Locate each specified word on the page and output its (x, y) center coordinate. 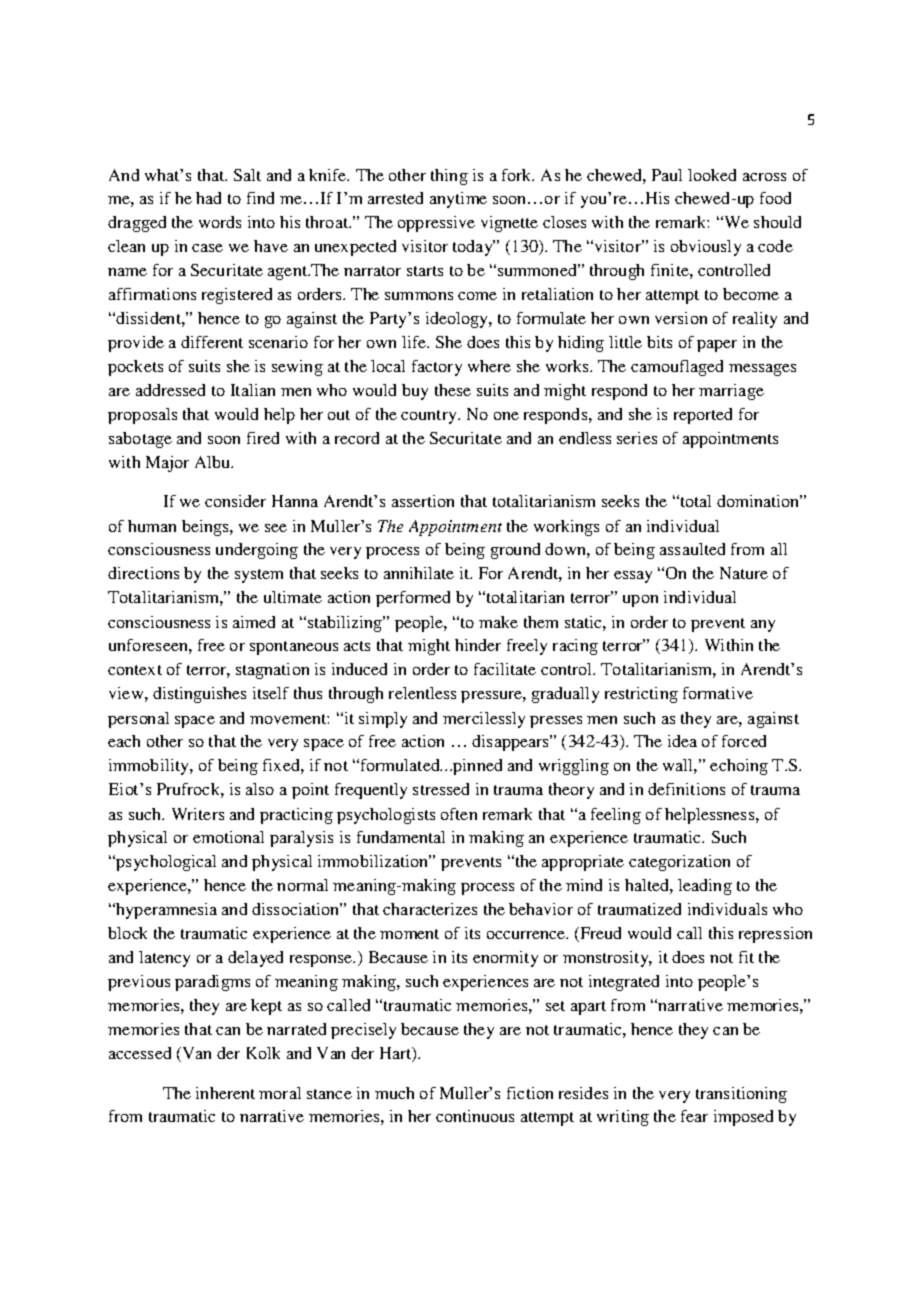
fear (694, 1116)
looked (712, 175)
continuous (475, 1116)
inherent (225, 1093)
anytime (458, 200)
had (208, 198)
